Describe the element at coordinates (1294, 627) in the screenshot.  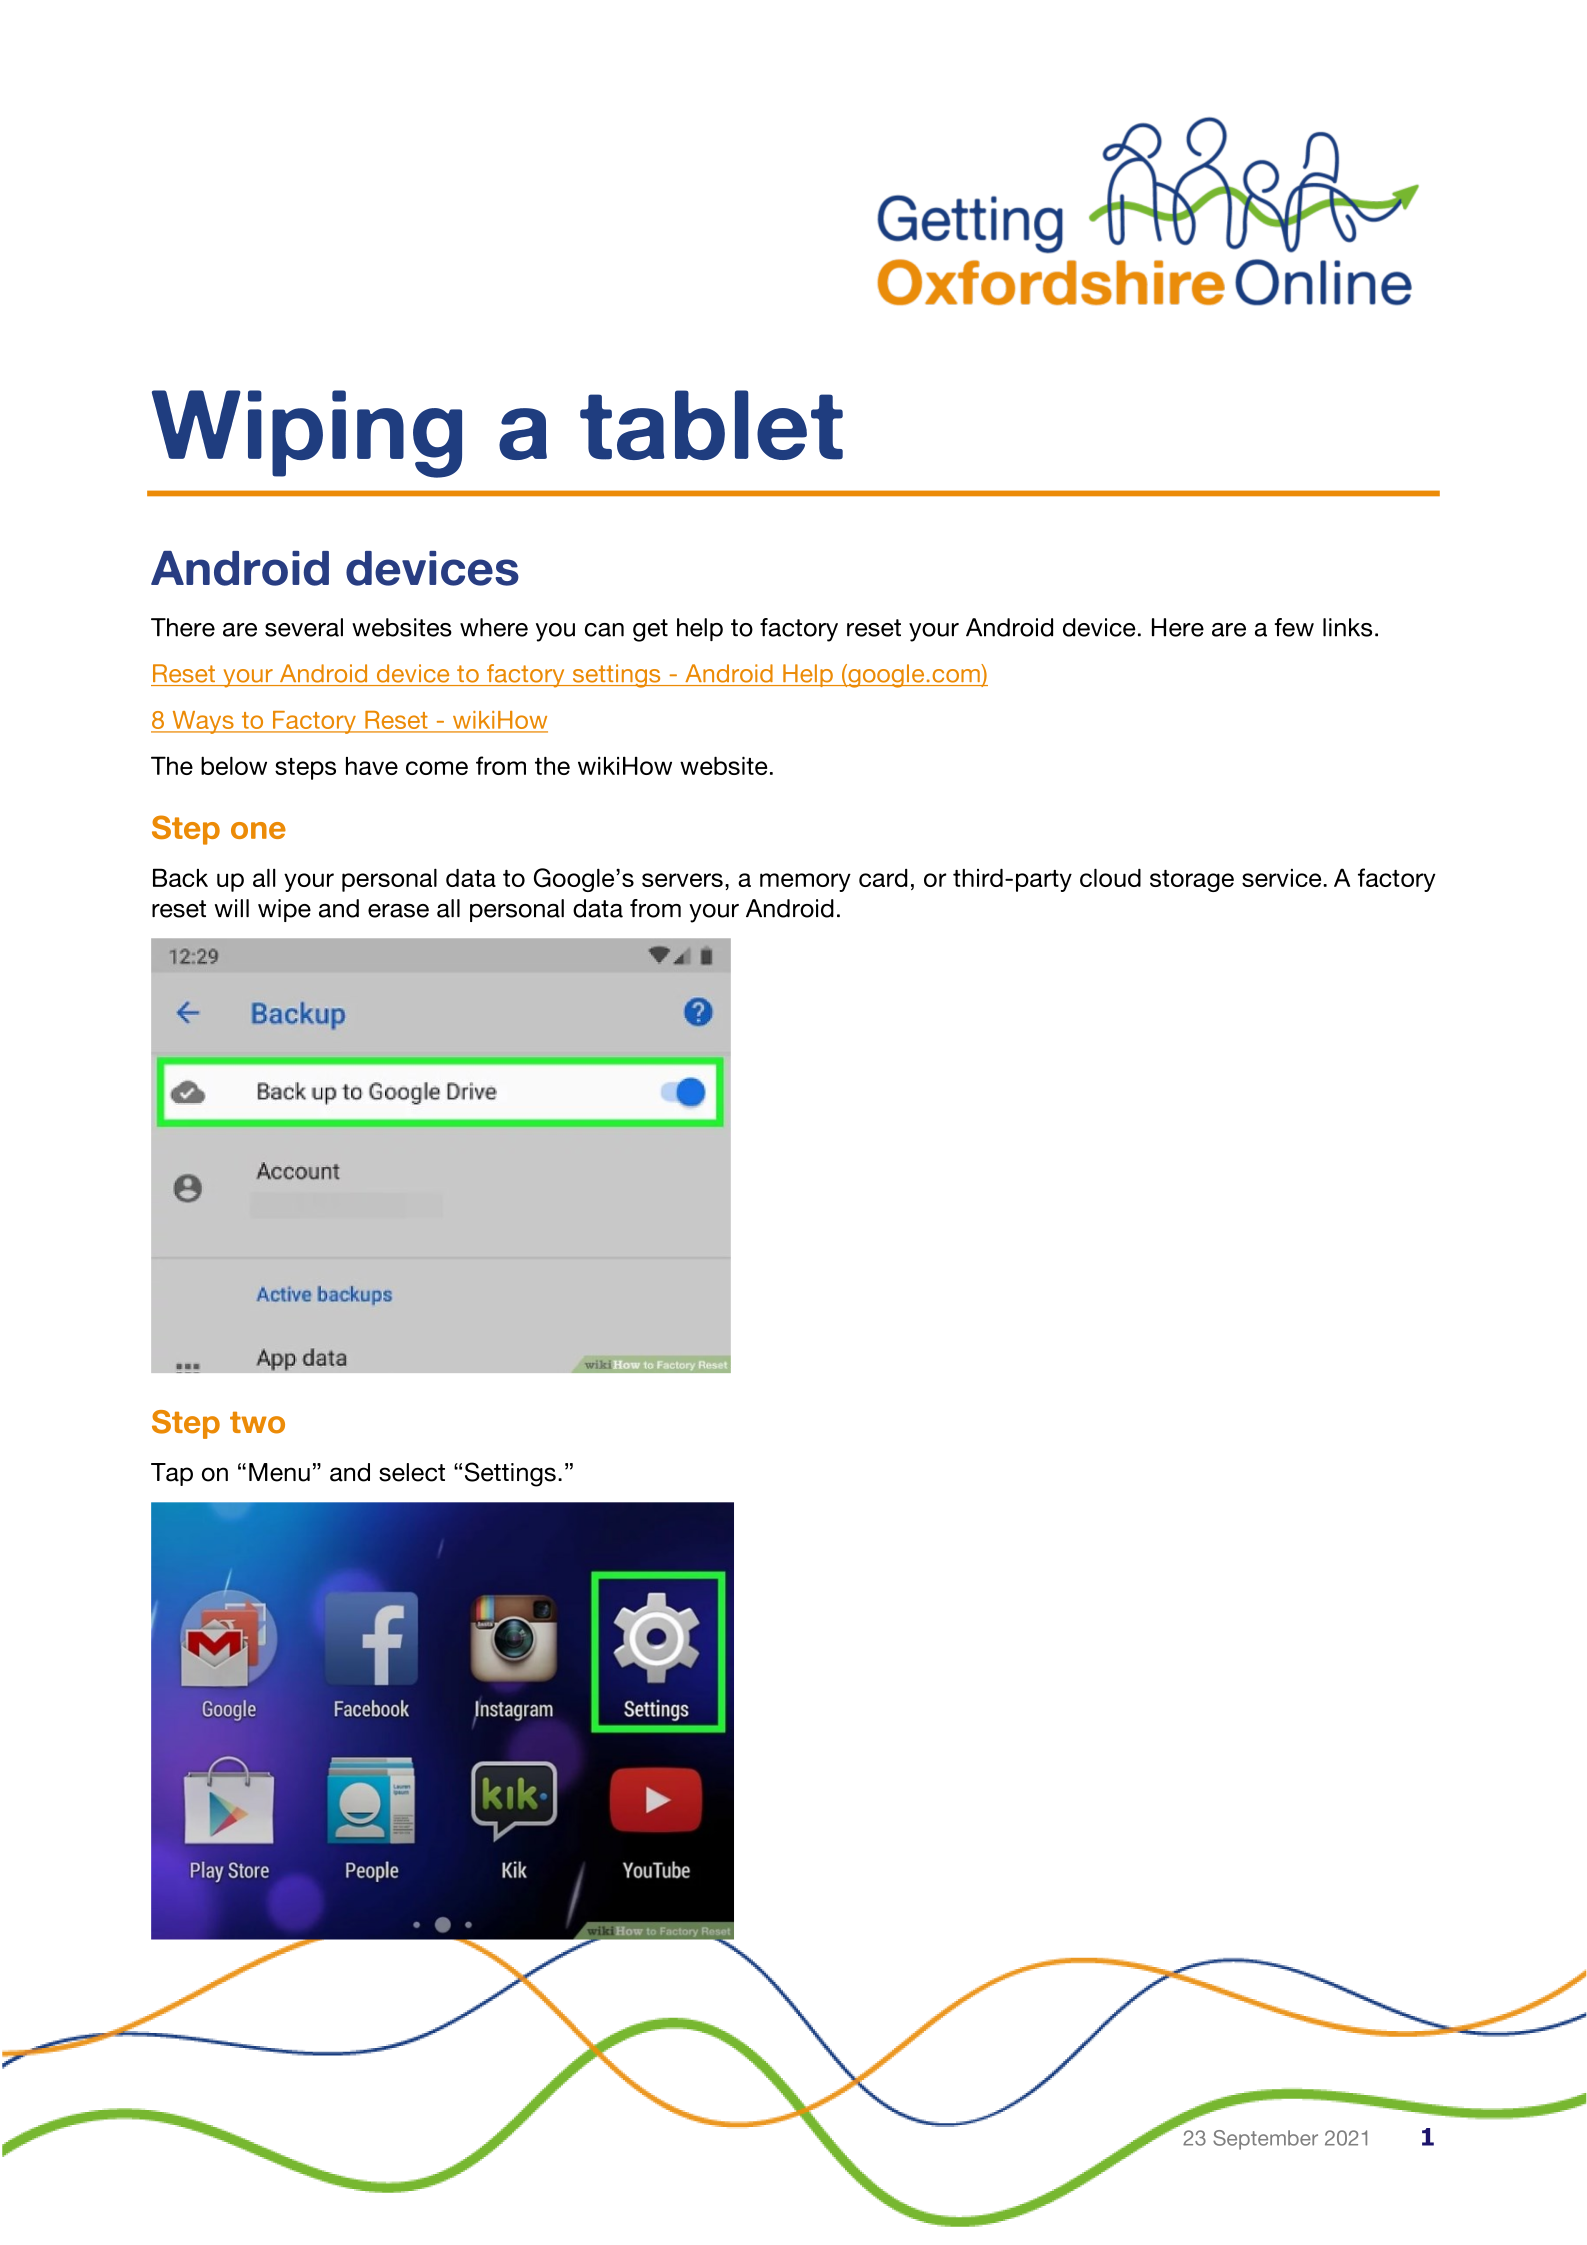
I see `few` at that location.
